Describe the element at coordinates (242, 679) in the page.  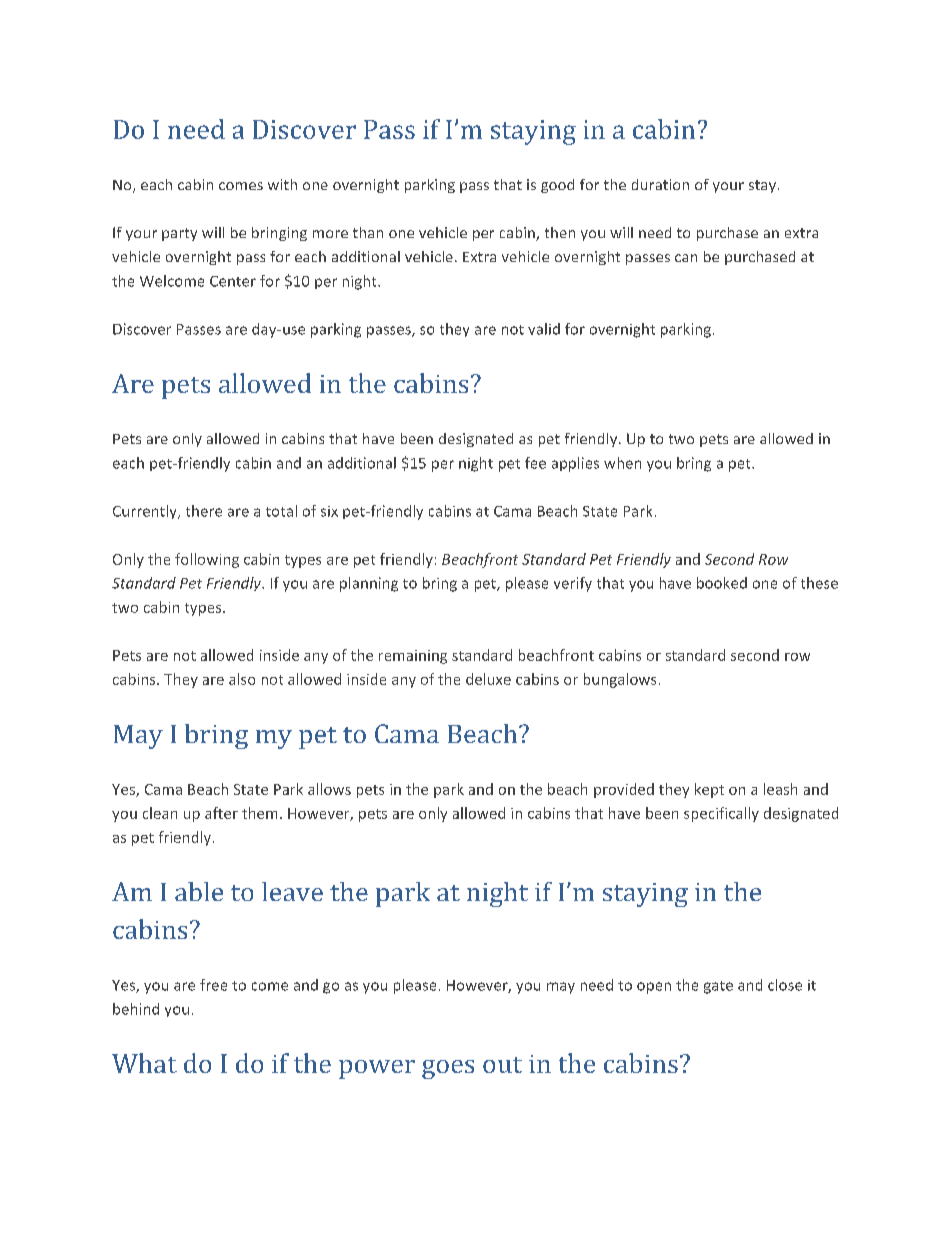
I see `also` at that location.
